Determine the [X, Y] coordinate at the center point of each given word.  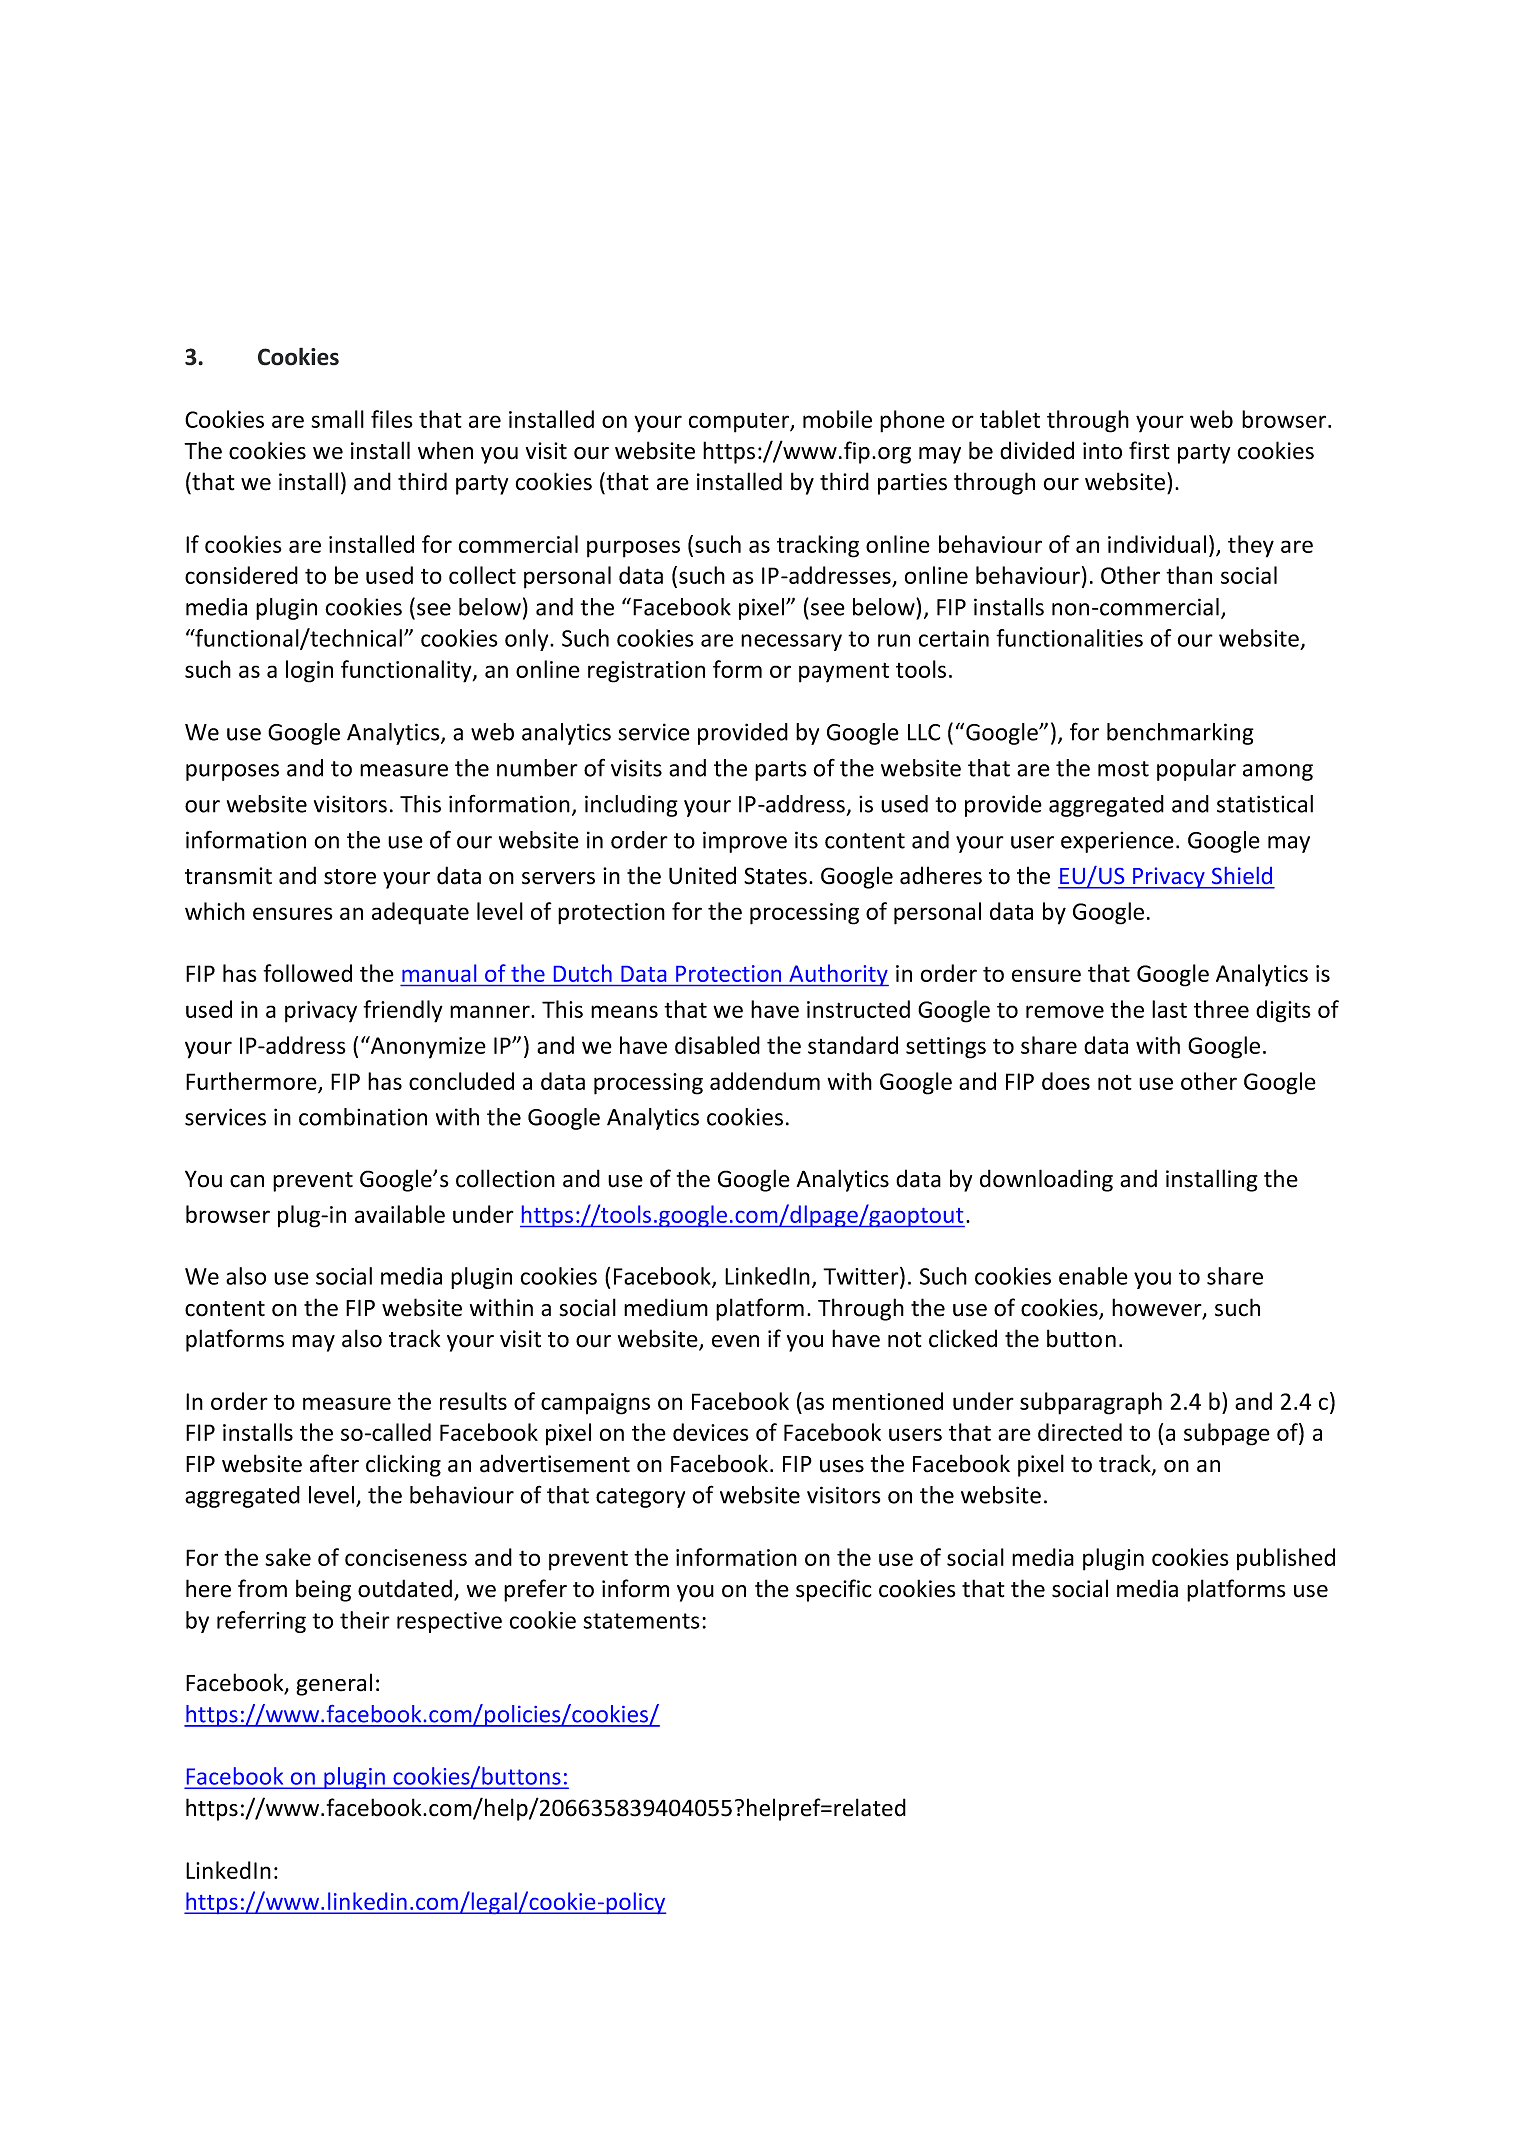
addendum [765, 1081]
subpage [1227, 1434]
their [365, 1620]
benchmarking [1180, 734]
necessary [791, 642]
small [337, 419]
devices [711, 1432]
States [775, 876]
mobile [837, 419]
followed [307, 973]
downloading [1046, 1180]
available [400, 1214]
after [334, 1463]
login [309, 671]
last [1169, 1009]
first [1149, 450]
